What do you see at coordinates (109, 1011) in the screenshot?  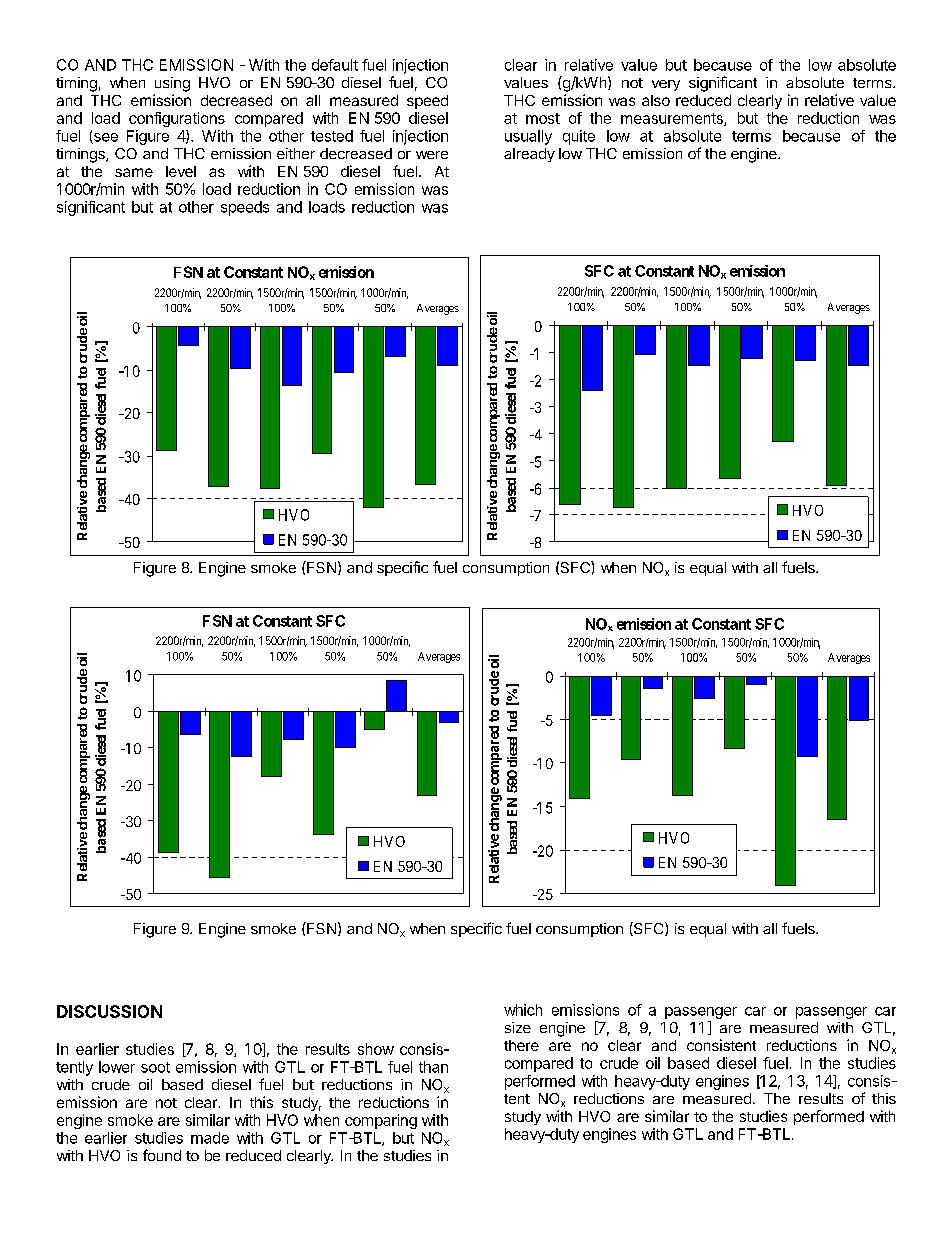 I see `DISCUSSION` at bounding box center [109, 1011].
